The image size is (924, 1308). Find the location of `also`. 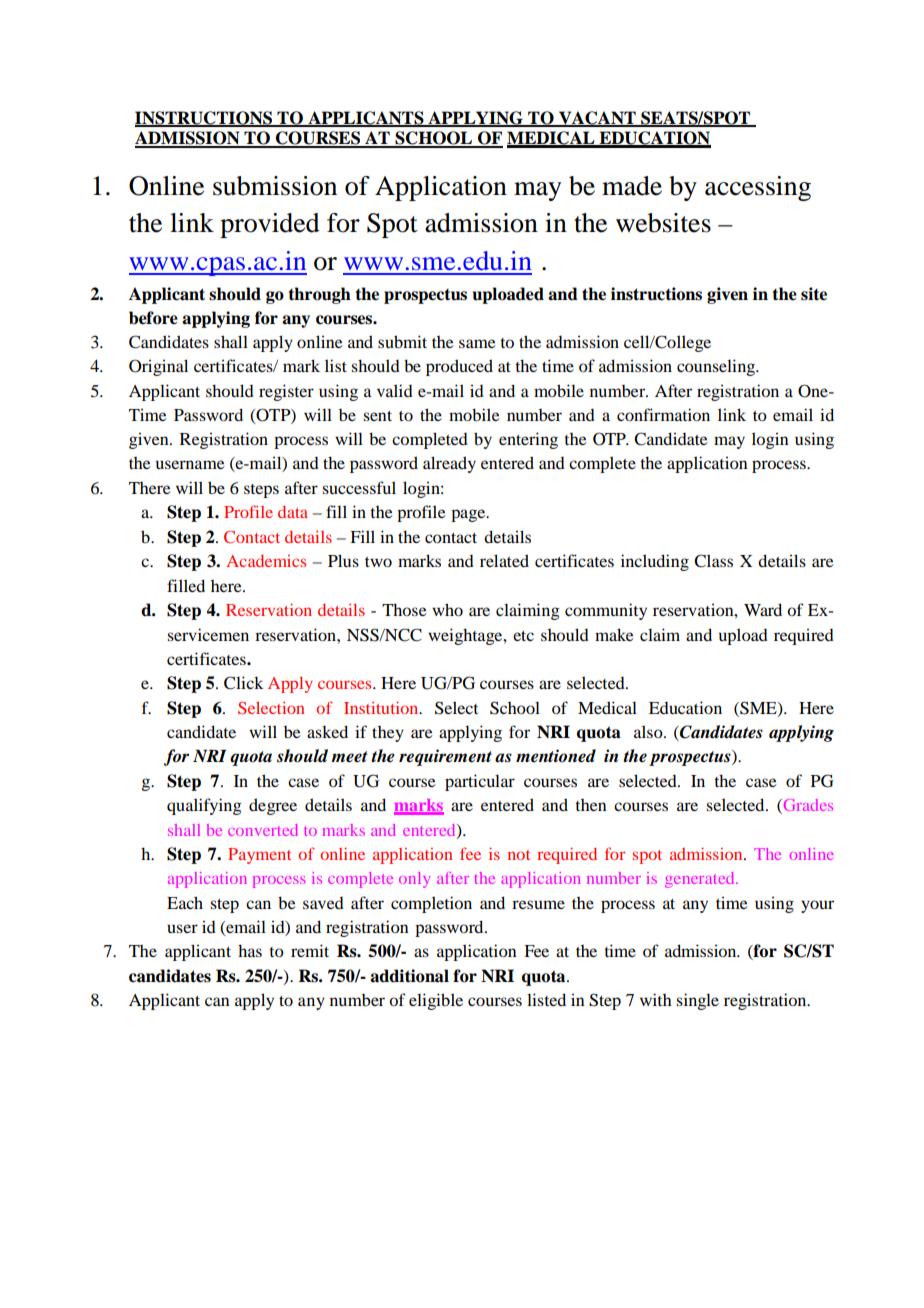

also is located at coordinates (649, 731).
